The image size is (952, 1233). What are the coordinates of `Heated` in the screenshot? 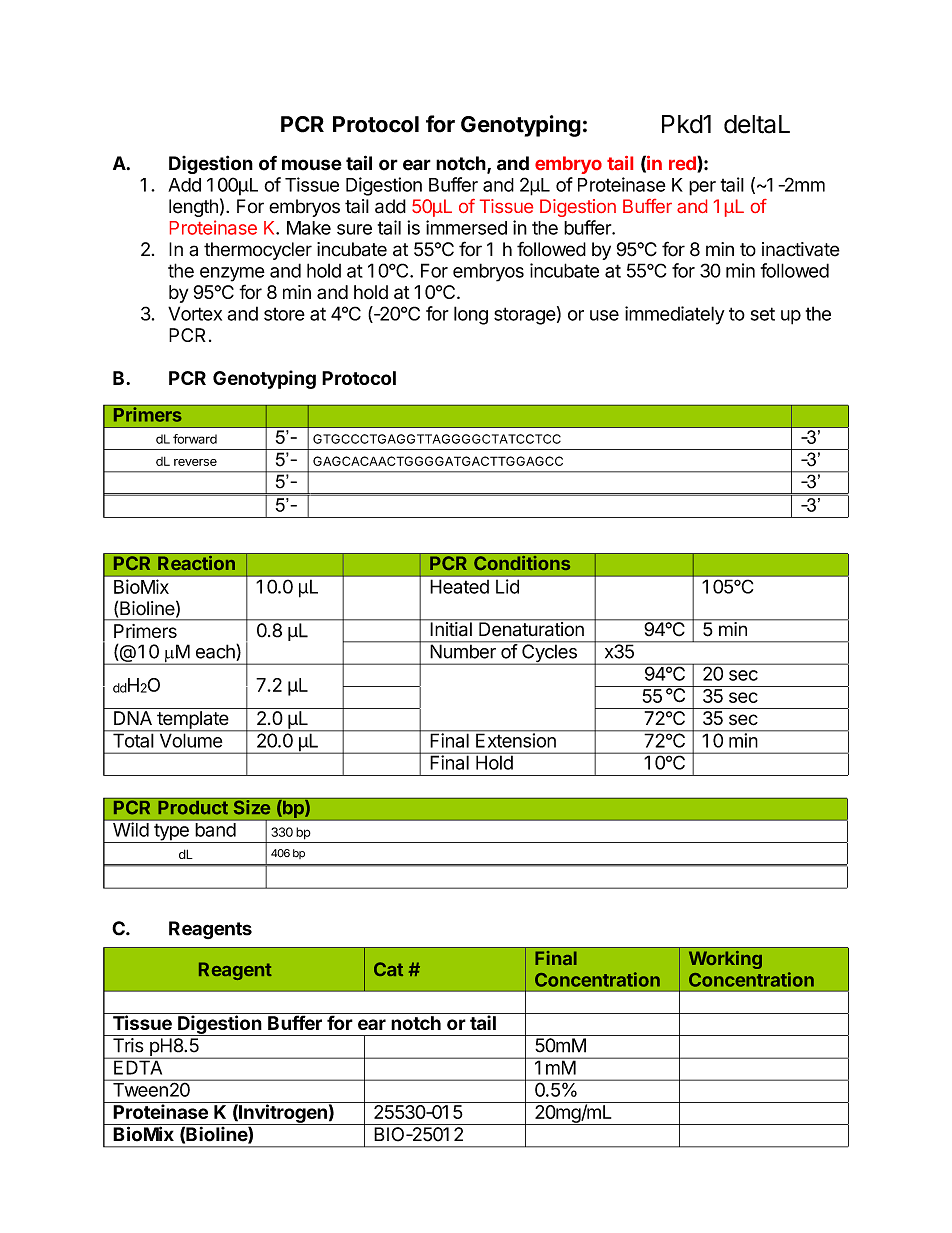 It's located at (459, 586).
